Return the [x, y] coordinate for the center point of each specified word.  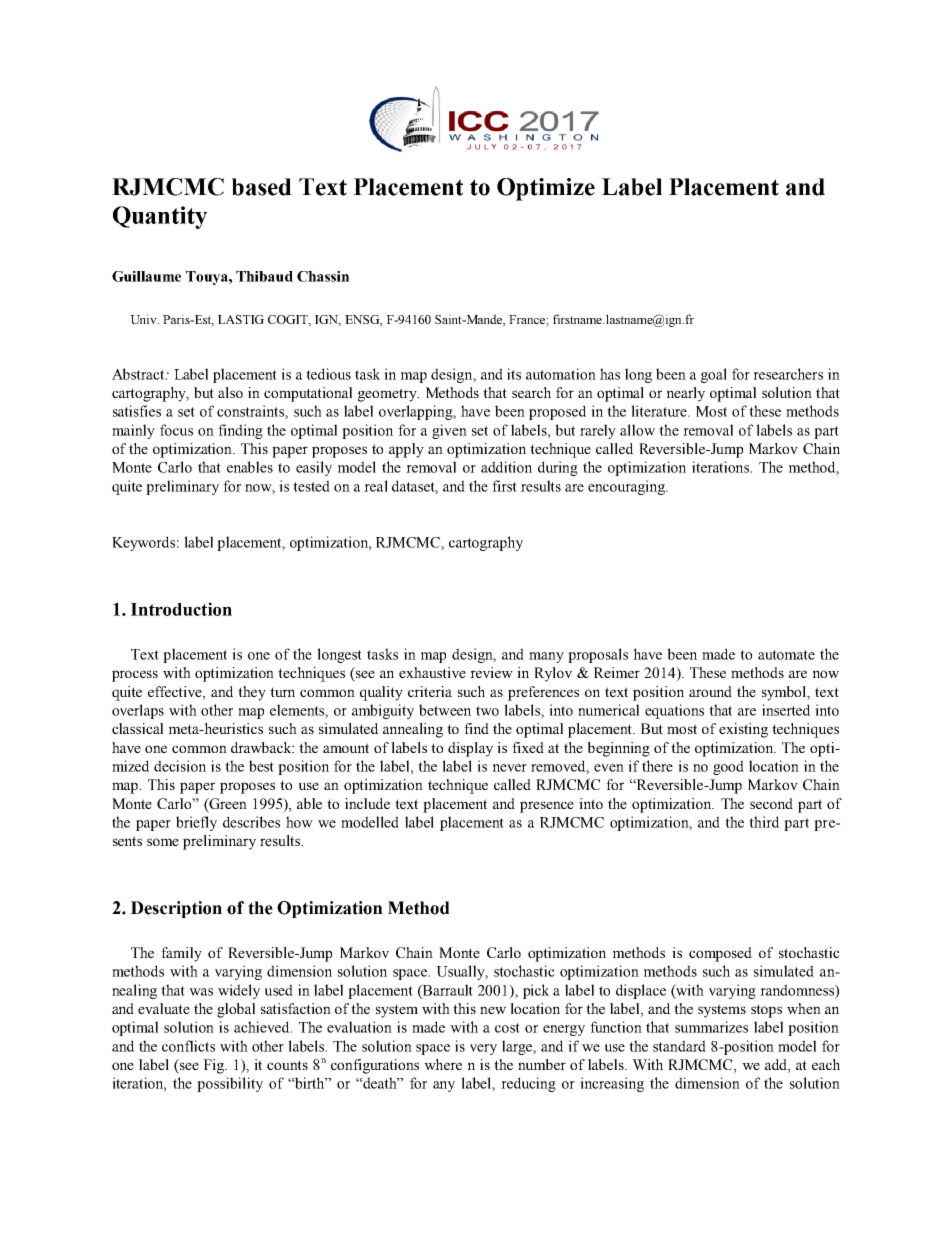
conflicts [188, 1046]
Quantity [160, 217]
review [491, 672]
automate [786, 655]
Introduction [181, 609]
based [262, 187]
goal [714, 375]
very [483, 1049]
